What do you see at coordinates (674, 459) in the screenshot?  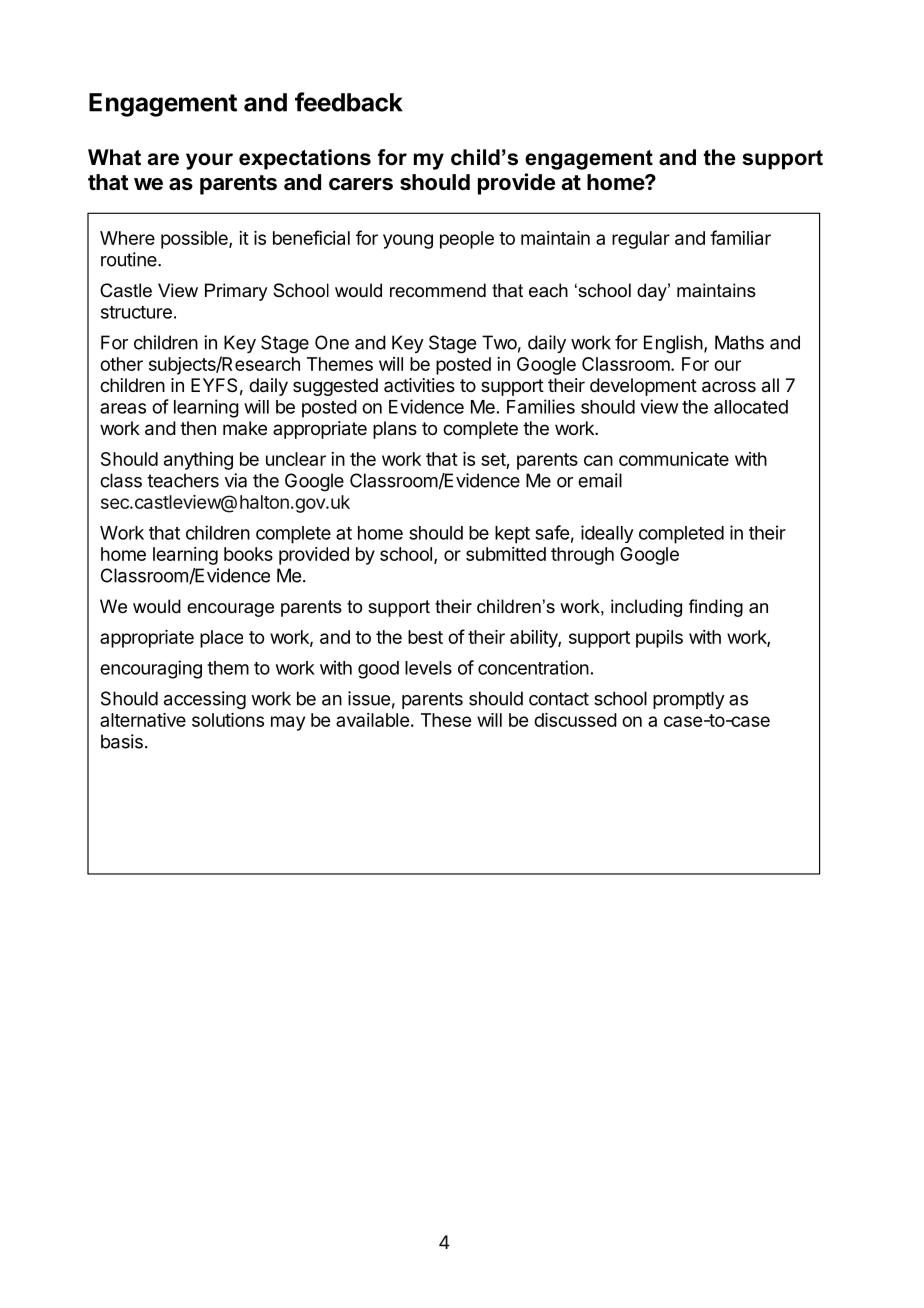 I see `communicate` at bounding box center [674, 459].
